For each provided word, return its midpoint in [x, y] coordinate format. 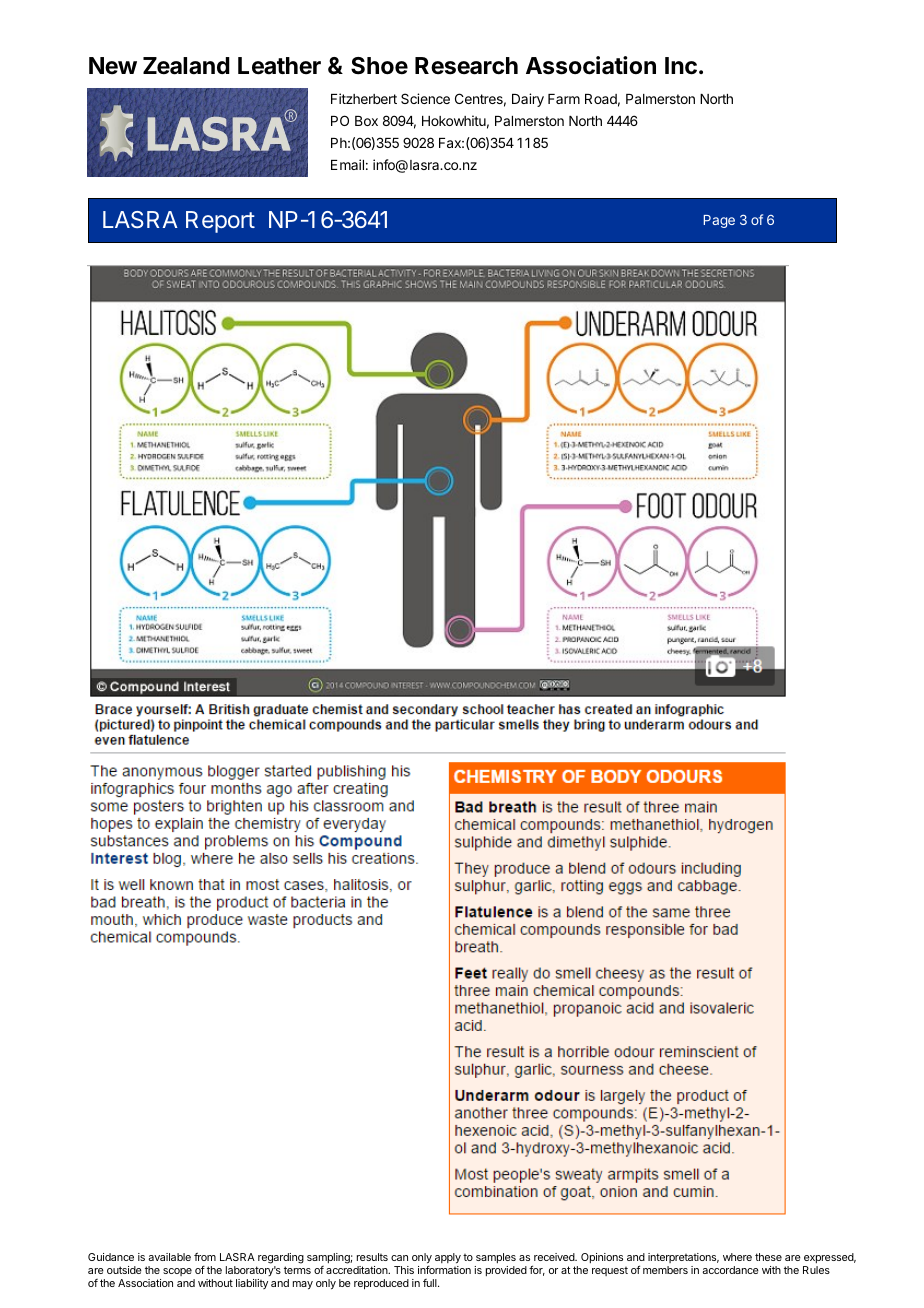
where [737, 1257]
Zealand [186, 66]
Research [466, 66]
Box [366, 121]
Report [220, 222]
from [205, 1256]
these [768, 1257]
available [169, 1257]
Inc [681, 66]
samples [496, 1258]
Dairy [528, 100]
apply [448, 1258]
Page [719, 221]
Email [347, 164]
